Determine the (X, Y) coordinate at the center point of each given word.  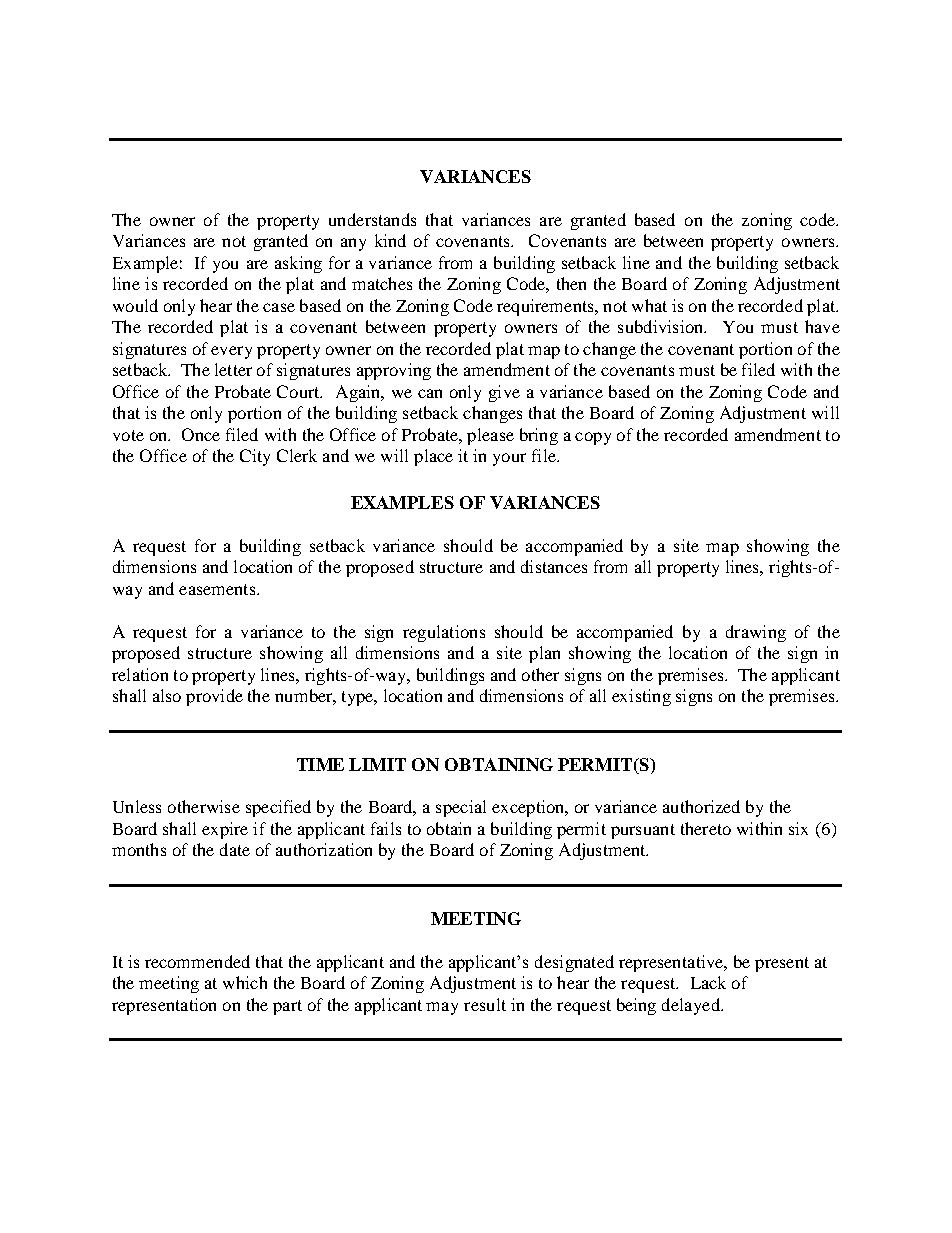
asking (298, 264)
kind (390, 240)
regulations (444, 633)
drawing (756, 633)
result (485, 1004)
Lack (708, 982)
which (245, 982)
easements (218, 589)
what (649, 305)
